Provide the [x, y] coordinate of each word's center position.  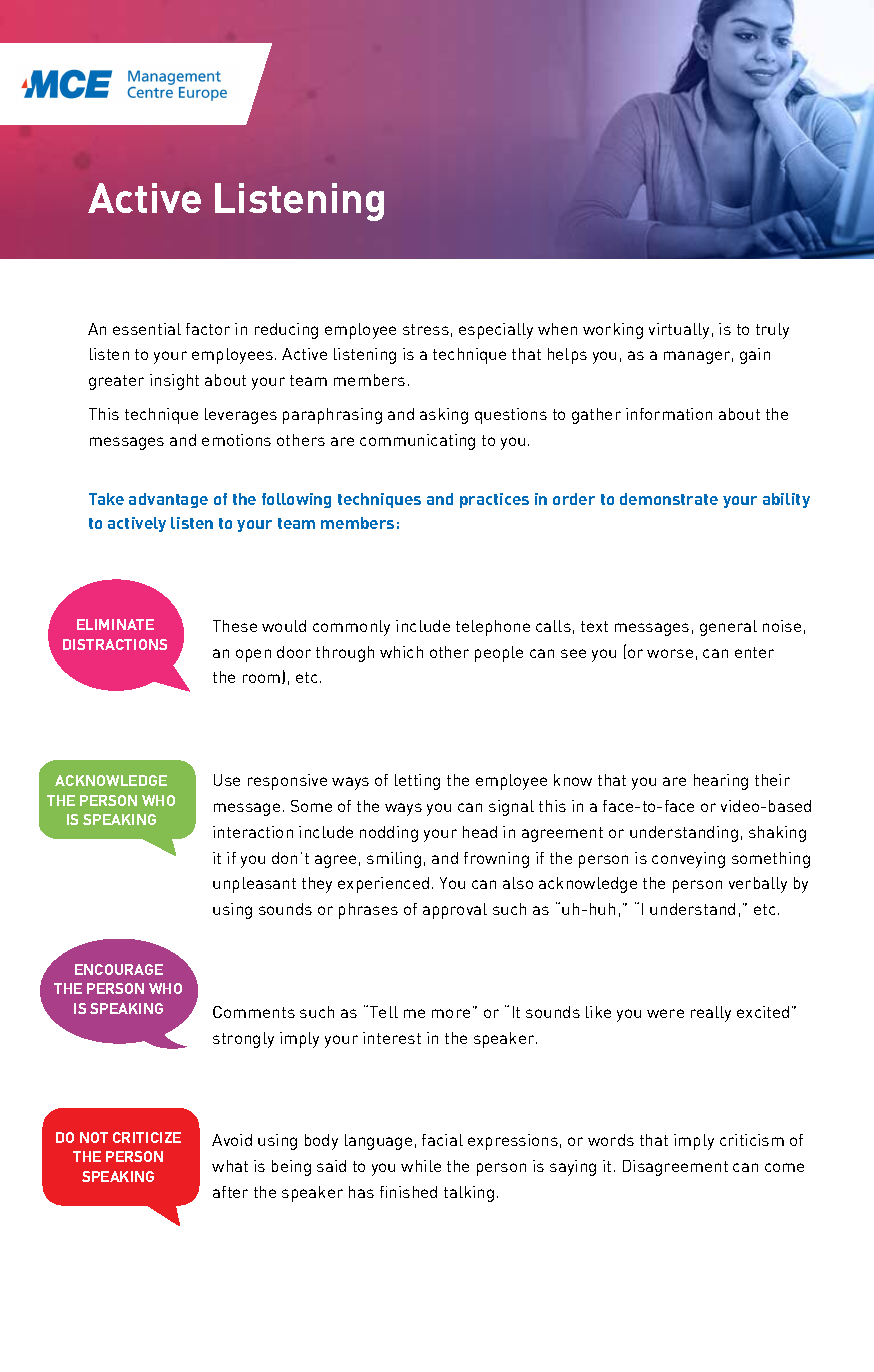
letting [417, 782]
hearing [721, 782]
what [230, 1166]
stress [426, 329]
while [421, 1166]
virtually [679, 331]
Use [227, 780]
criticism [752, 1140]
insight [174, 382]
